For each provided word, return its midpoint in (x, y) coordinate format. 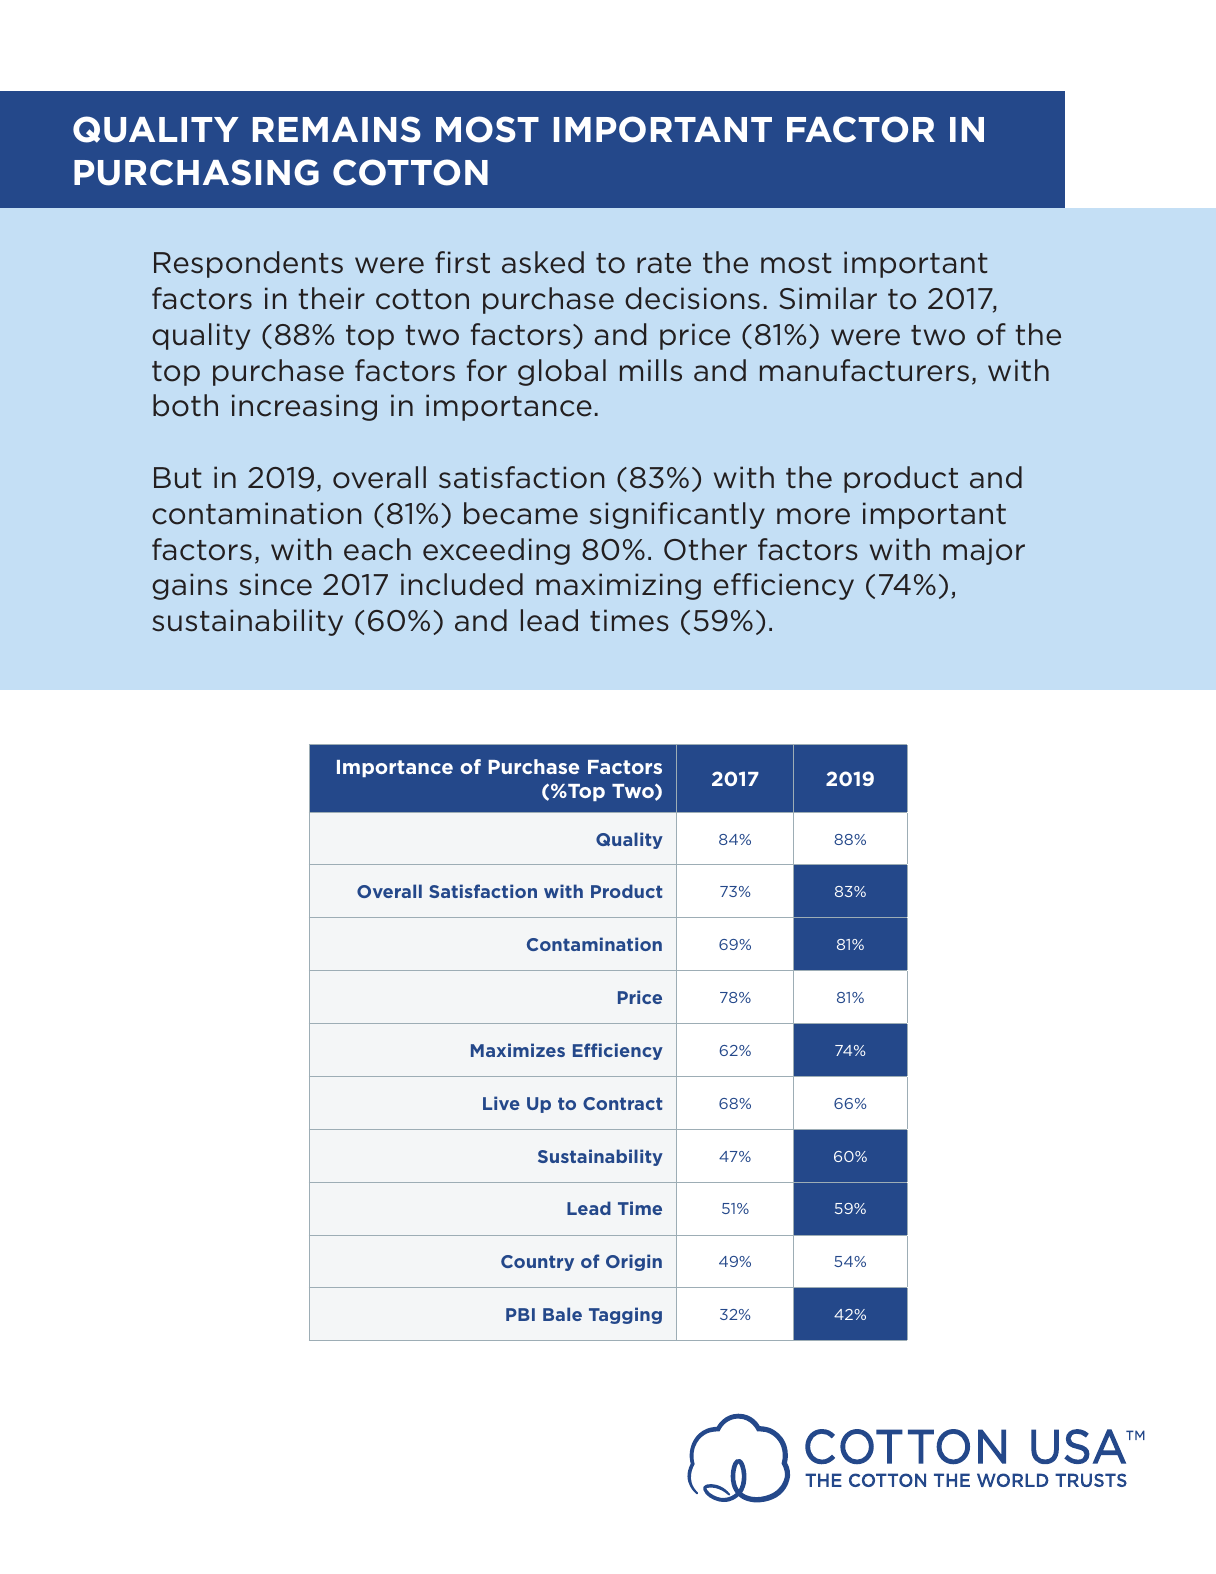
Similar (828, 298)
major (984, 551)
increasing (304, 407)
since (275, 584)
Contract (623, 1103)
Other (705, 549)
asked (543, 262)
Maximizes (518, 1050)
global (562, 372)
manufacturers (864, 370)
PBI (520, 1314)
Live (501, 1103)
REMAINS (337, 129)
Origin (634, 1262)
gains (190, 586)
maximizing (618, 586)
